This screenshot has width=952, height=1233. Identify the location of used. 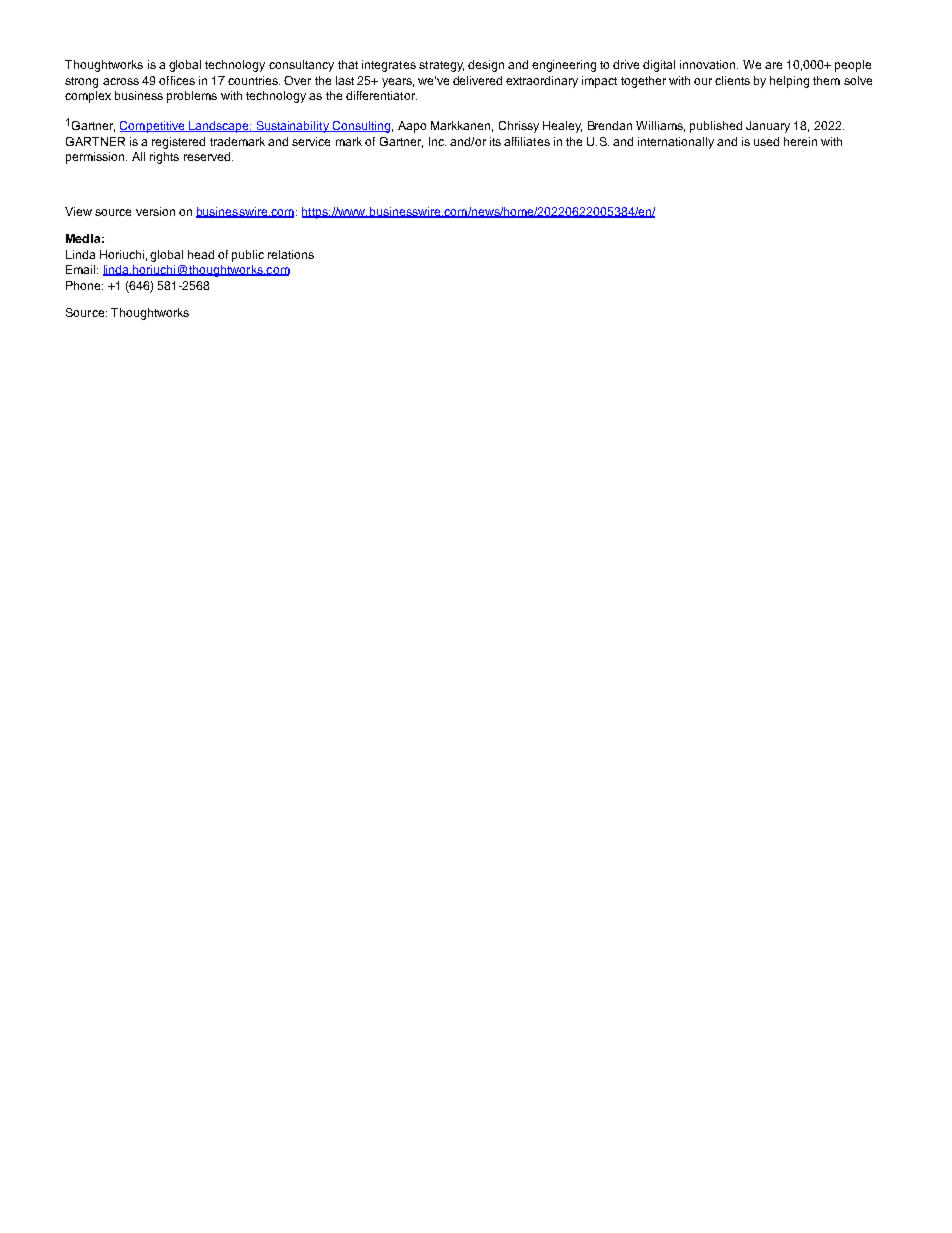
(766, 141).
